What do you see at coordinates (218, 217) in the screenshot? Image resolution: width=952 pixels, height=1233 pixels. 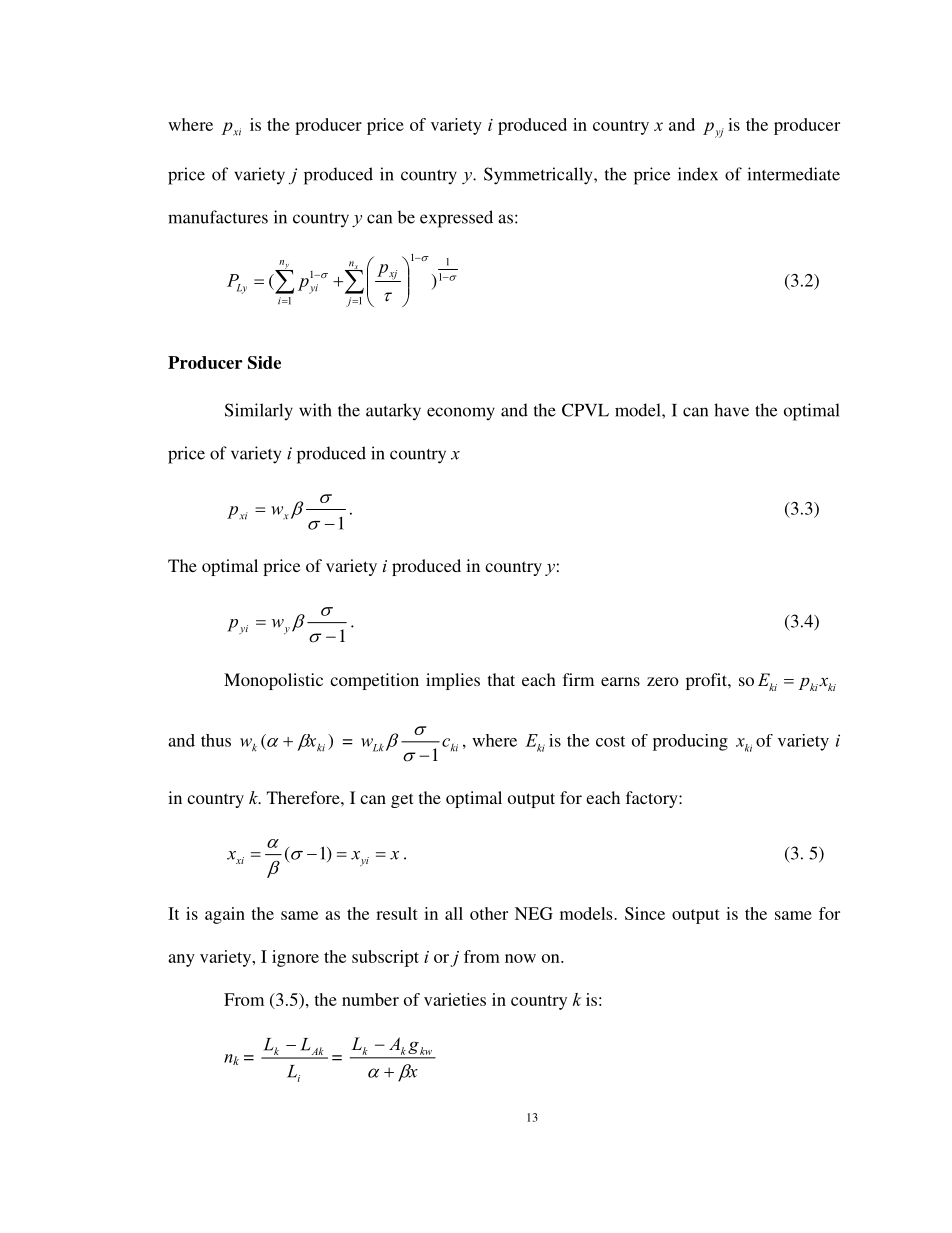 I see `manufactures` at bounding box center [218, 217].
